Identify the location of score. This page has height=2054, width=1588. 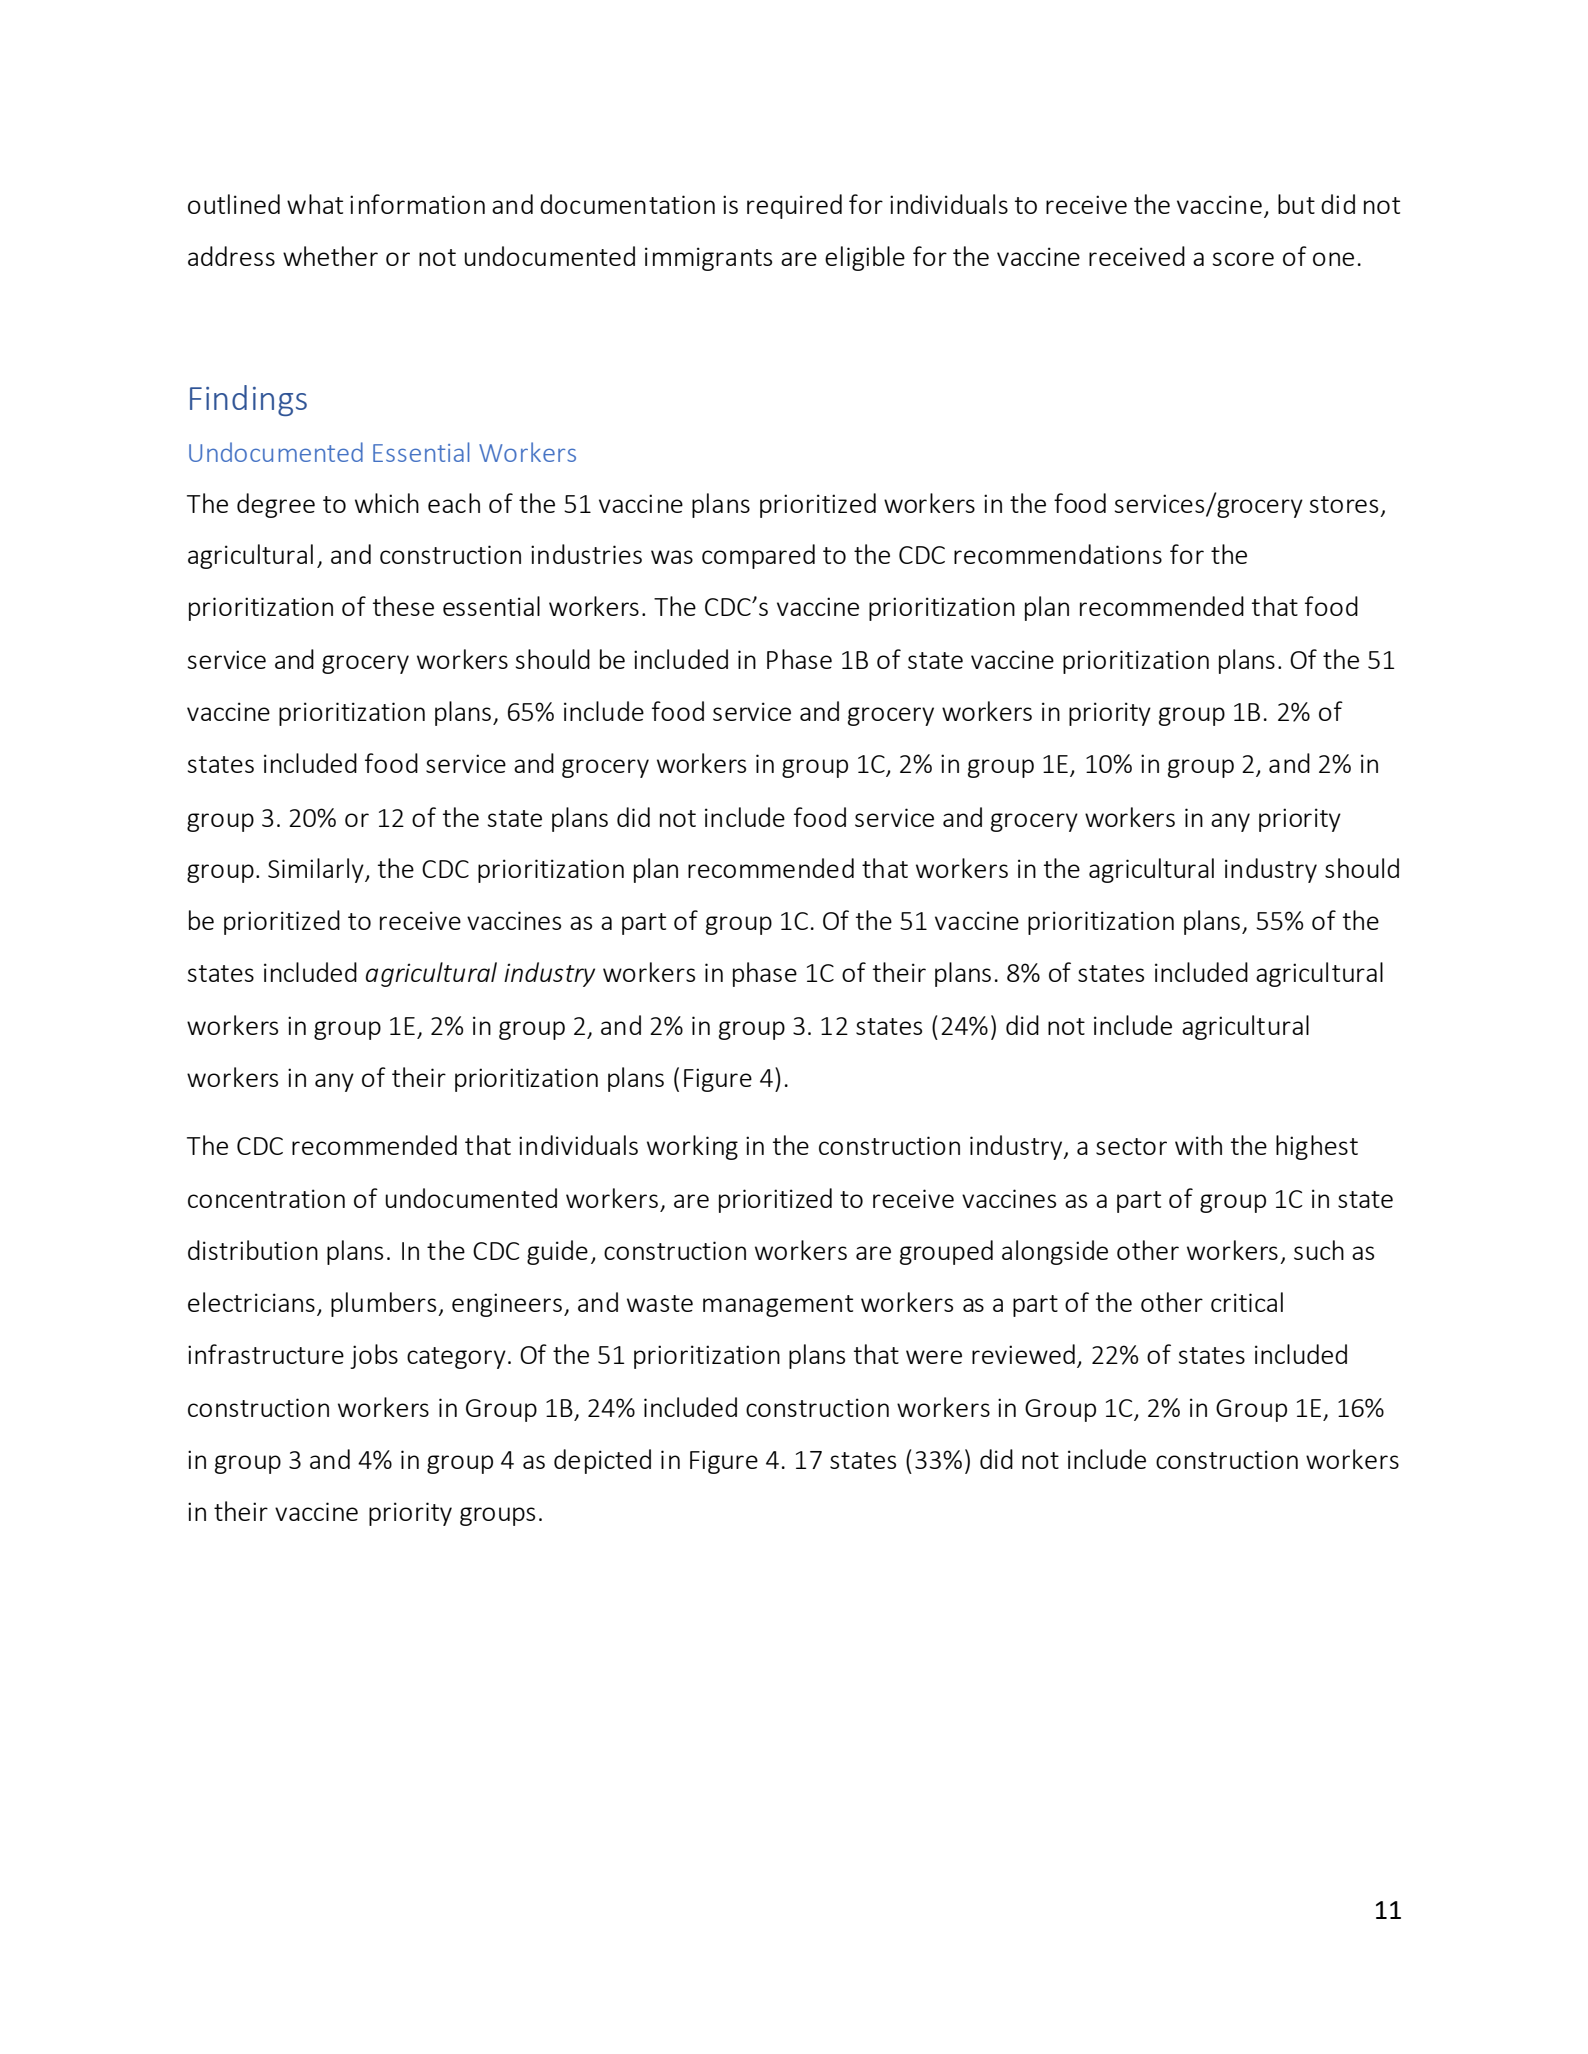
(1243, 259).
